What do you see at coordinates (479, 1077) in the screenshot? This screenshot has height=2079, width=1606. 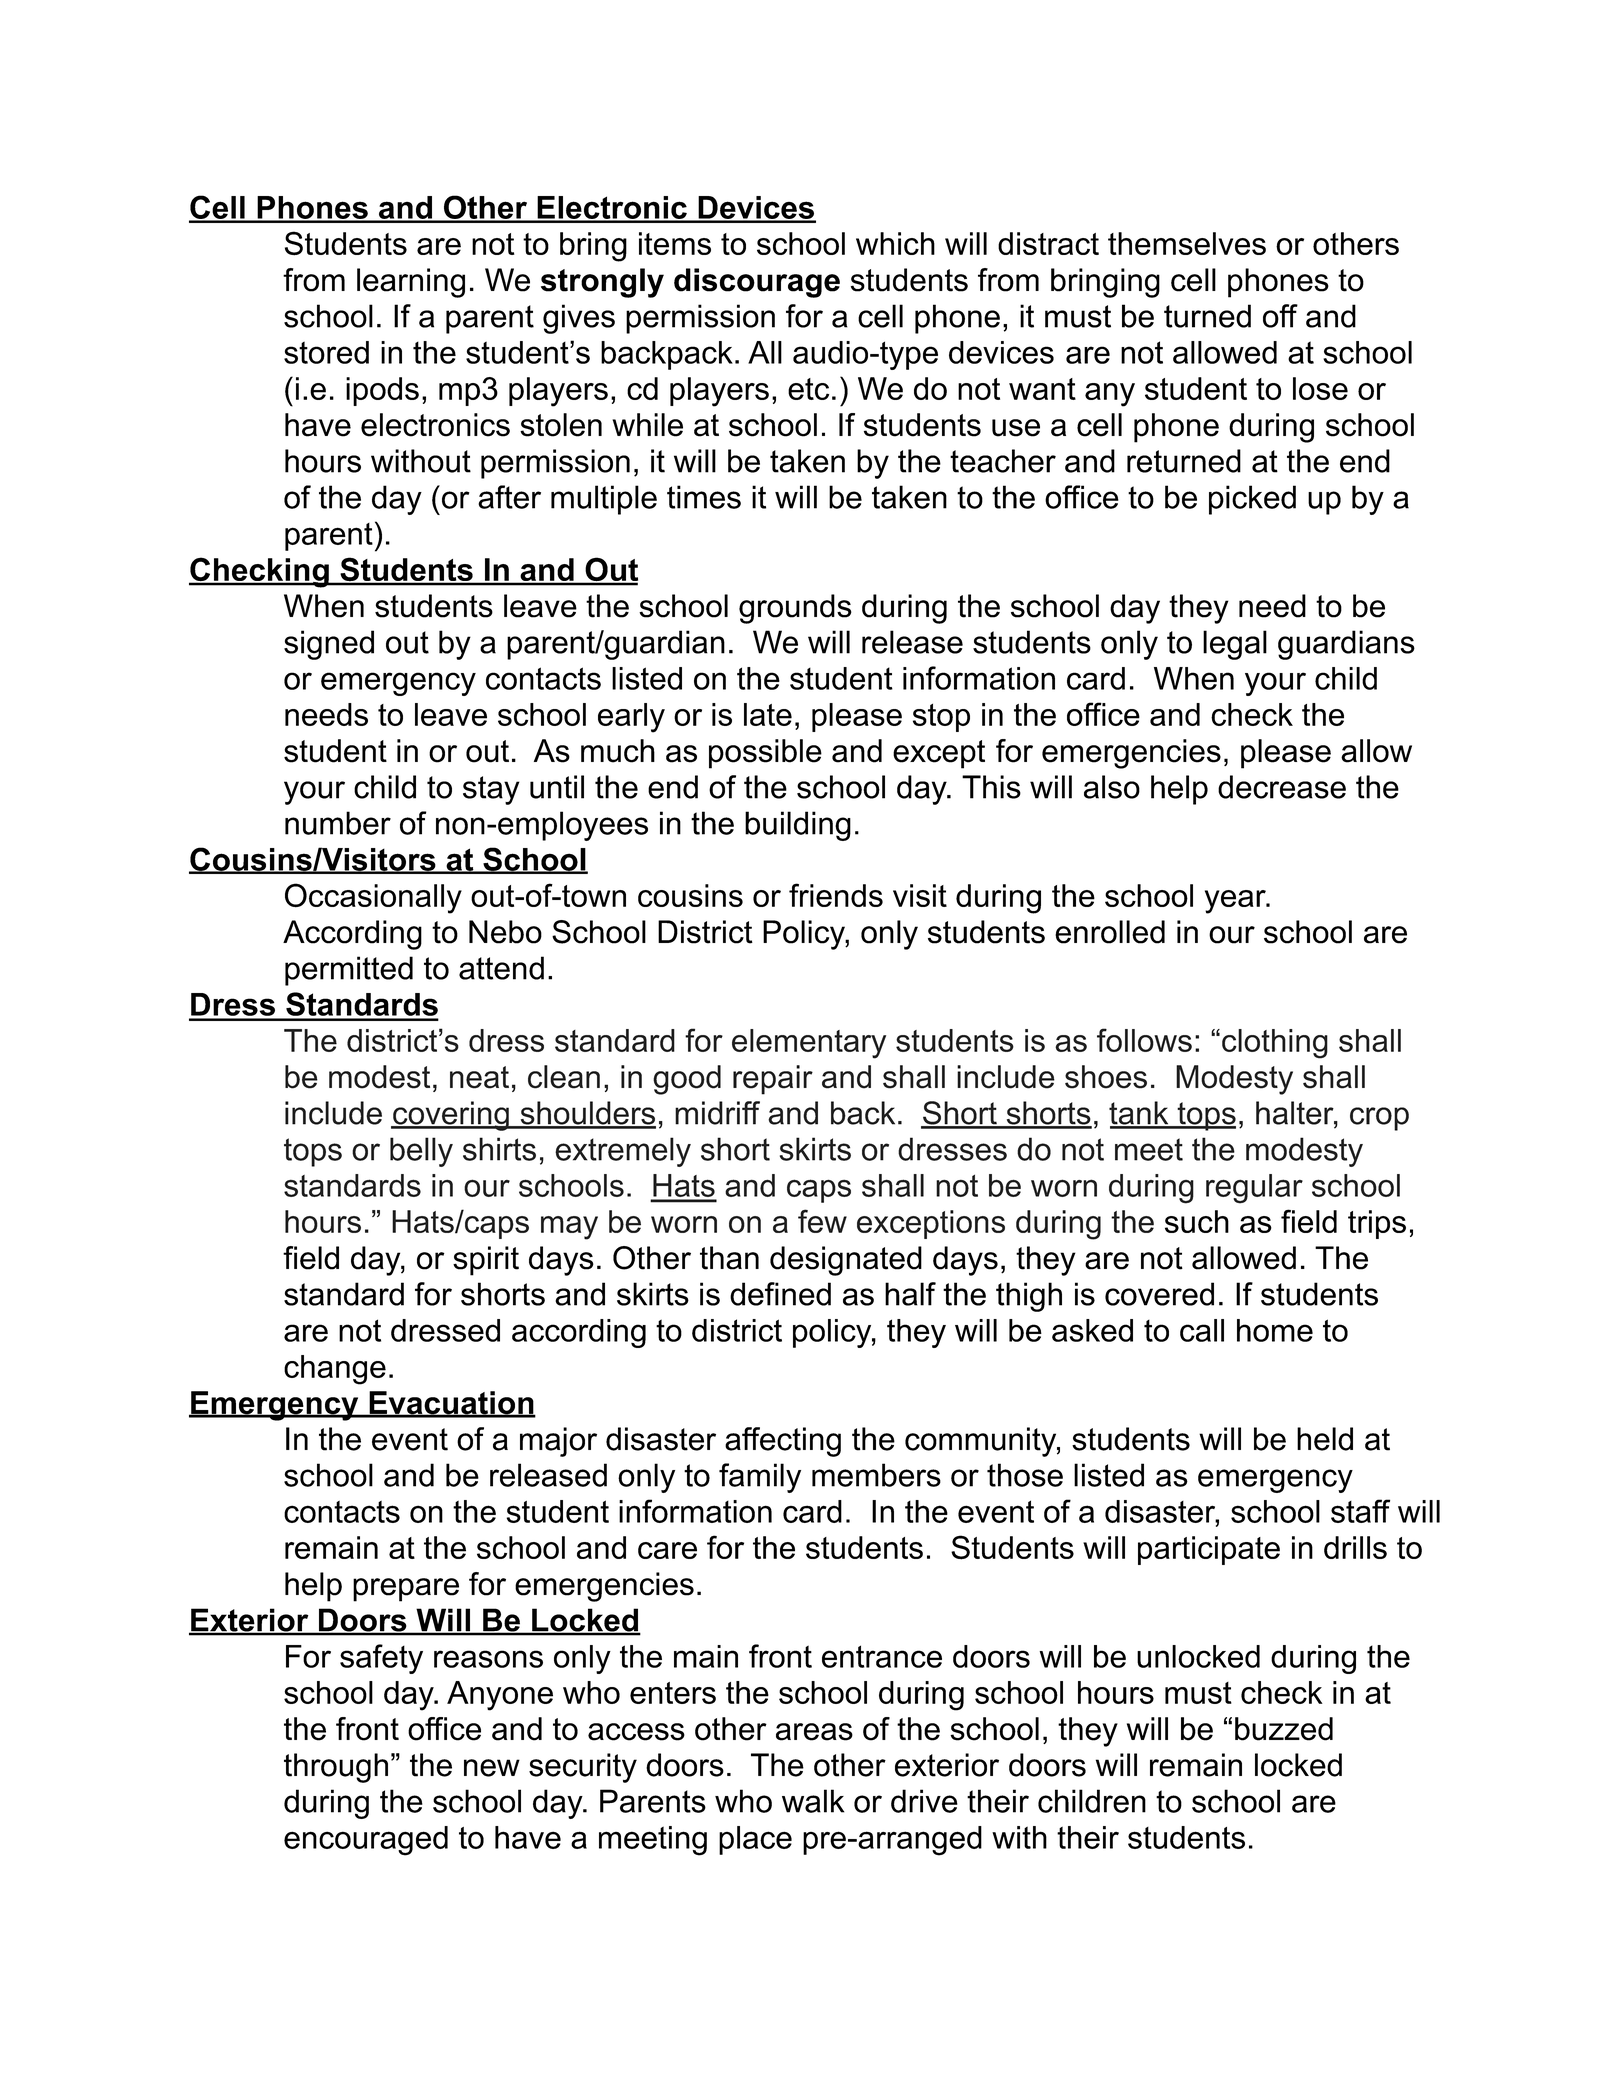 I see `neat` at bounding box center [479, 1077].
